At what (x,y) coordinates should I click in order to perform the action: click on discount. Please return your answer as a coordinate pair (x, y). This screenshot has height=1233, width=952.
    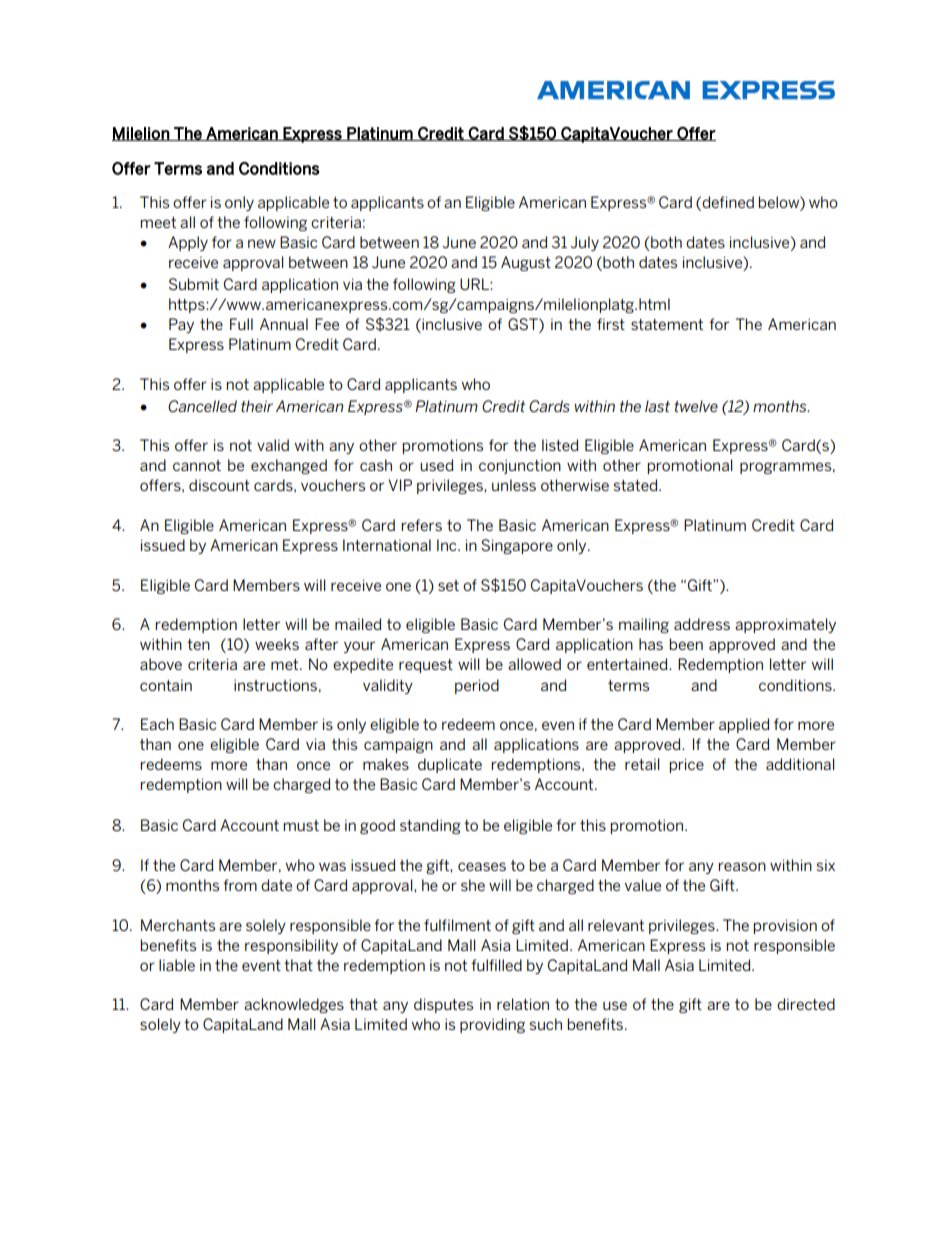
    Looking at the image, I should click on (219, 485).
